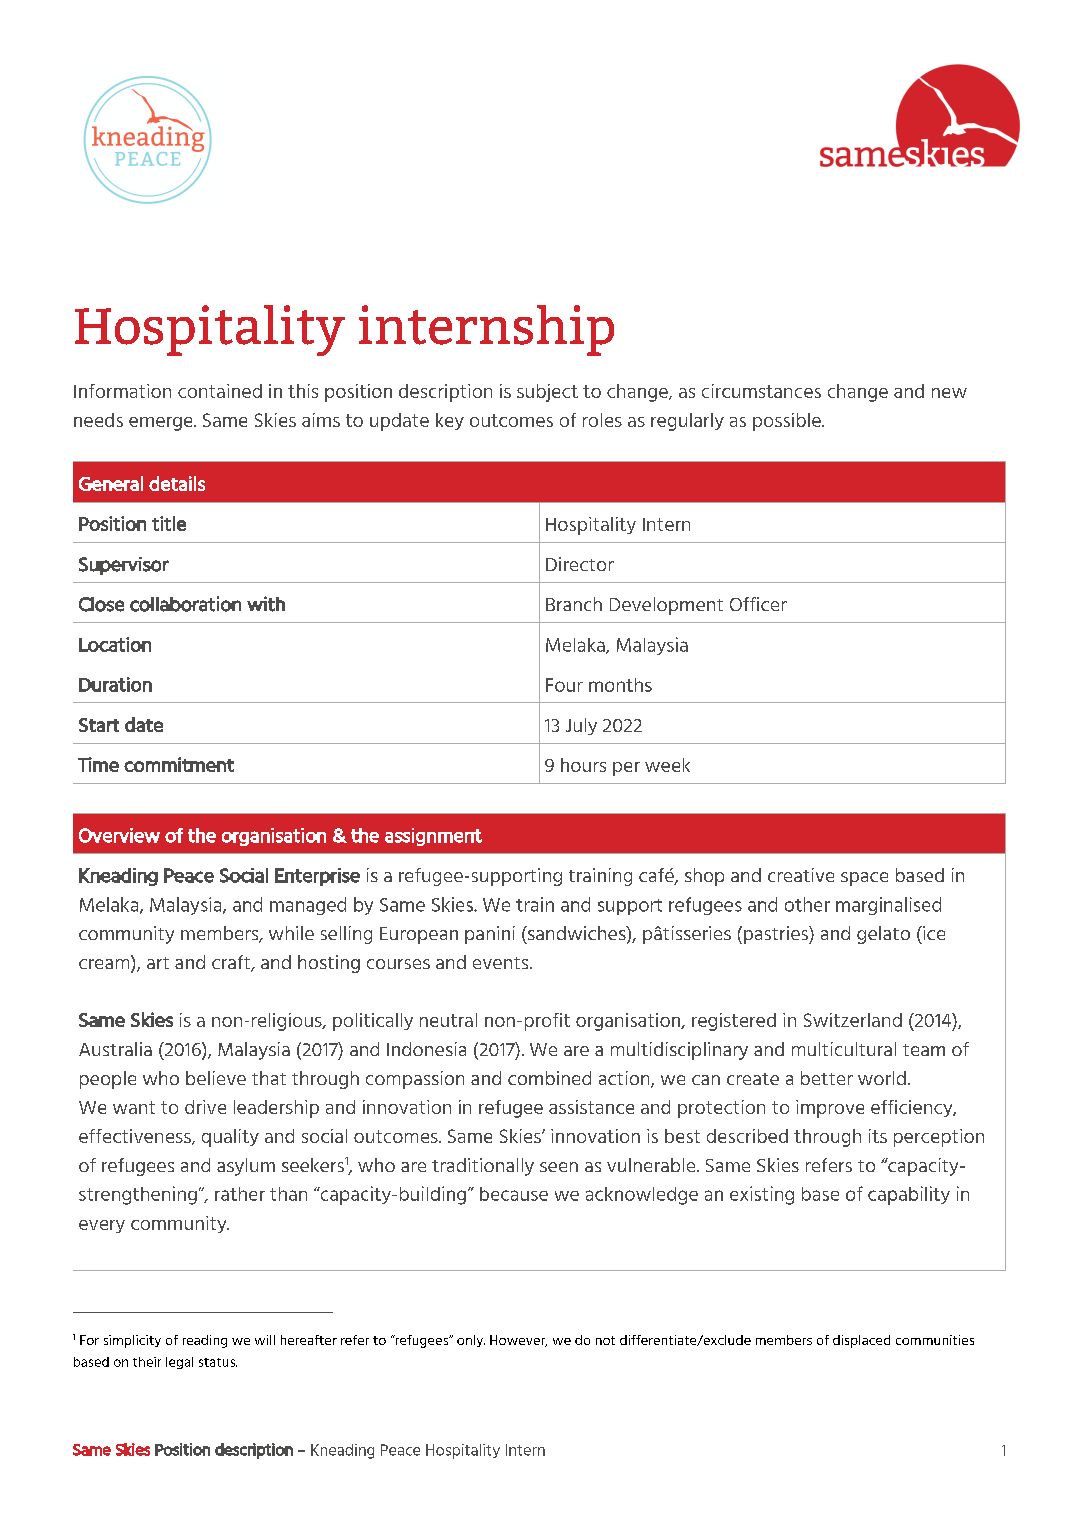  Describe the element at coordinates (205, 1341) in the document. I see `reading` at that location.
